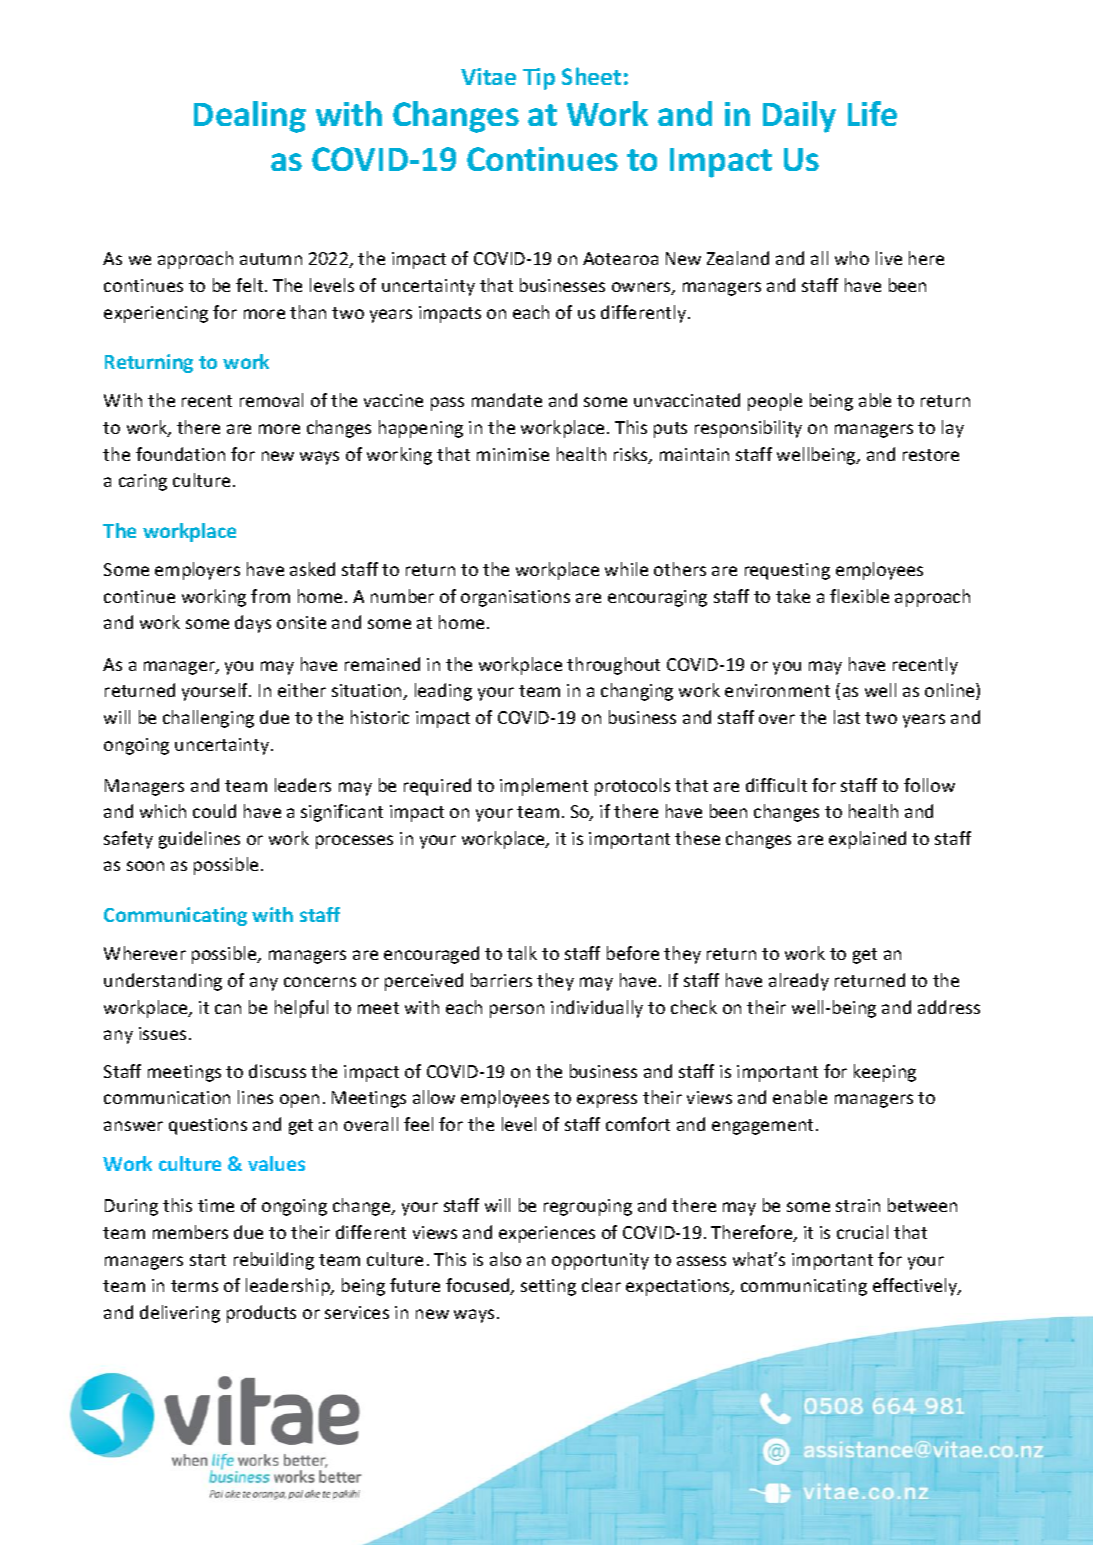 The height and width of the image is (1545, 1093). I want to click on Dealing, so click(250, 117).
